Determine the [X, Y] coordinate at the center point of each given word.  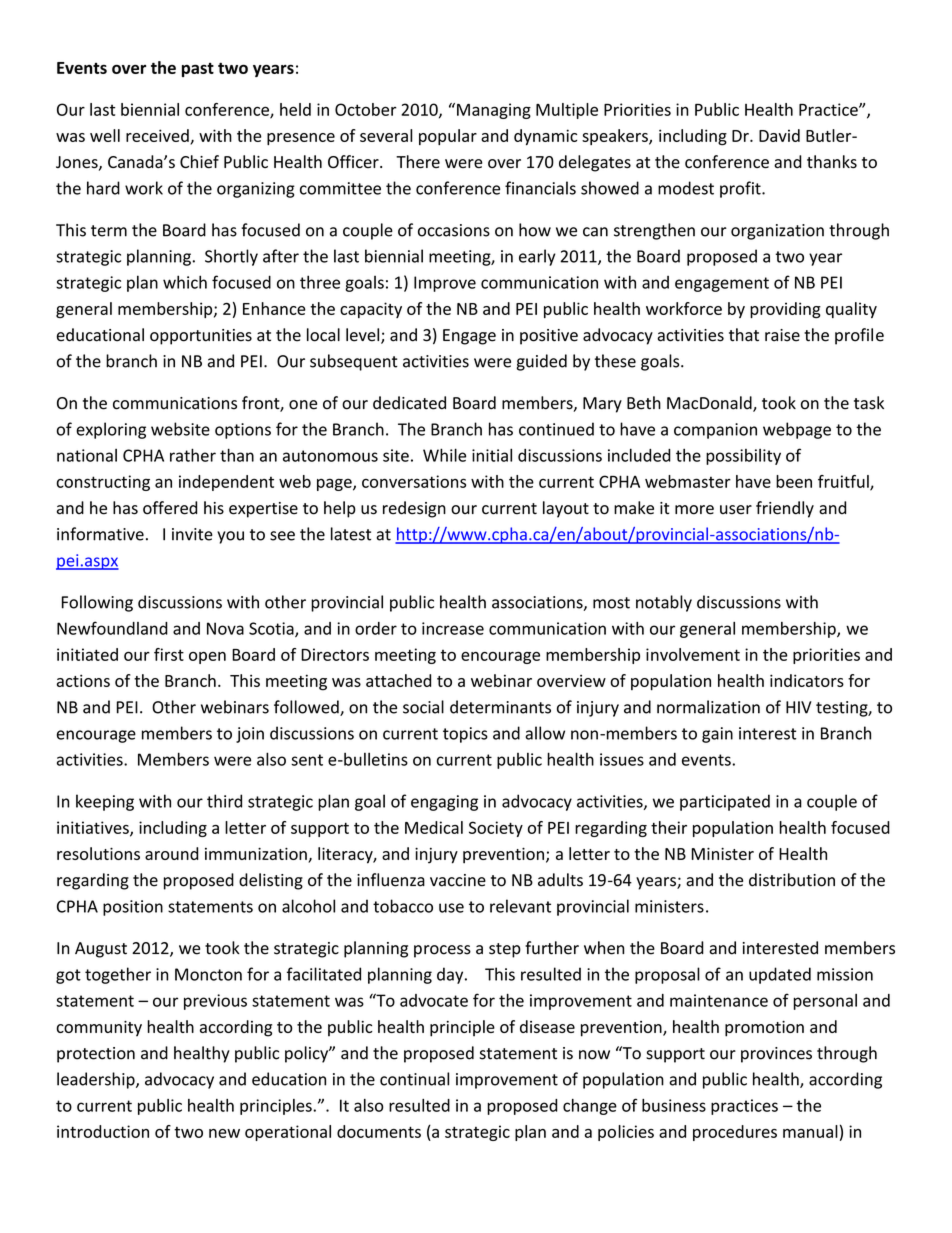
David [779, 135]
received [158, 136]
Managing [494, 111]
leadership [97, 1080]
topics [465, 735]
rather [193, 455]
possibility [743, 457]
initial [492, 455]
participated [725, 802]
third [224, 801]
